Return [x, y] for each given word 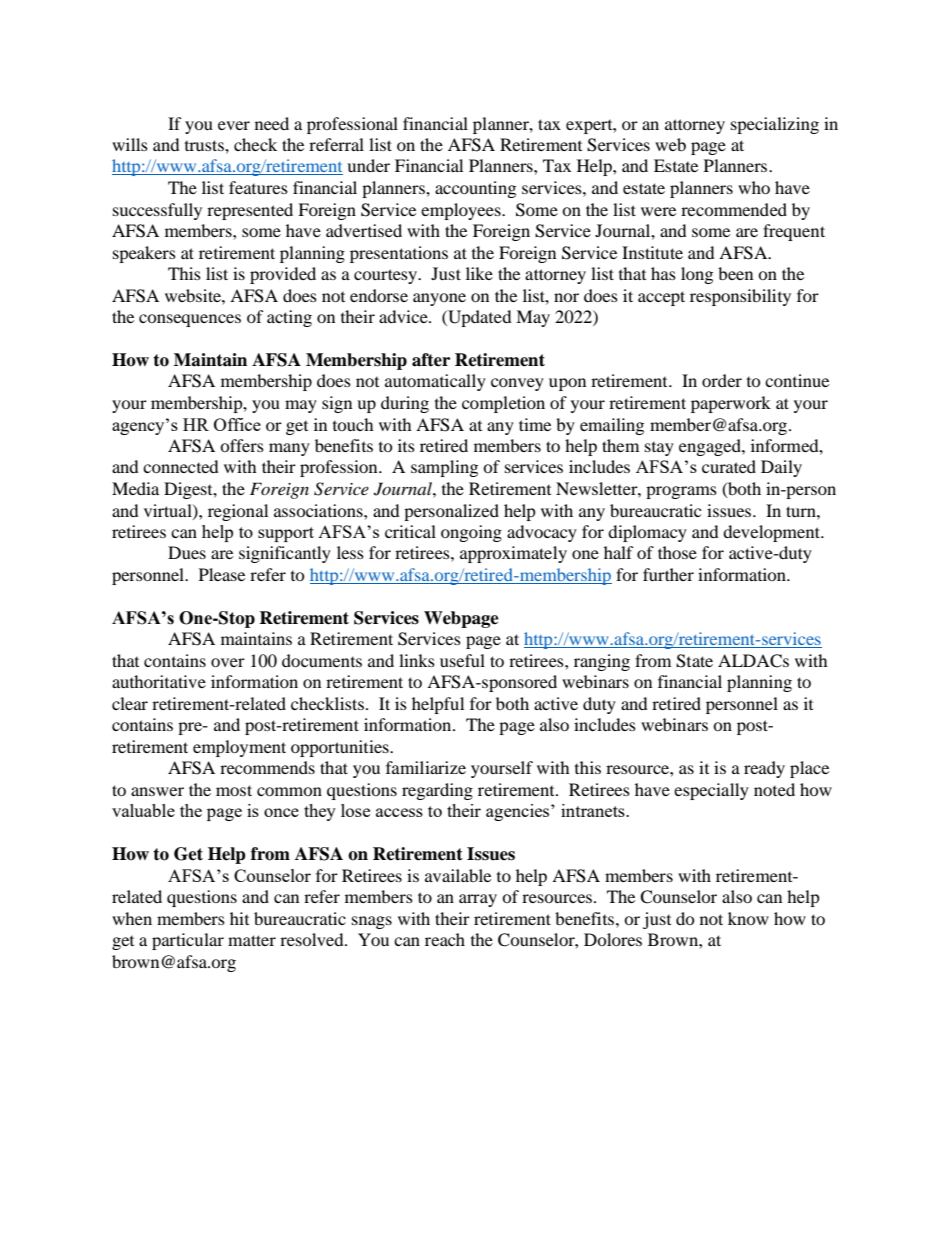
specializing [775, 125]
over [228, 662]
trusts [205, 145]
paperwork [731, 404]
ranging [602, 662]
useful [462, 660]
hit [239, 918]
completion [503, 404]
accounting [475, 189]
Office [237, 424]
